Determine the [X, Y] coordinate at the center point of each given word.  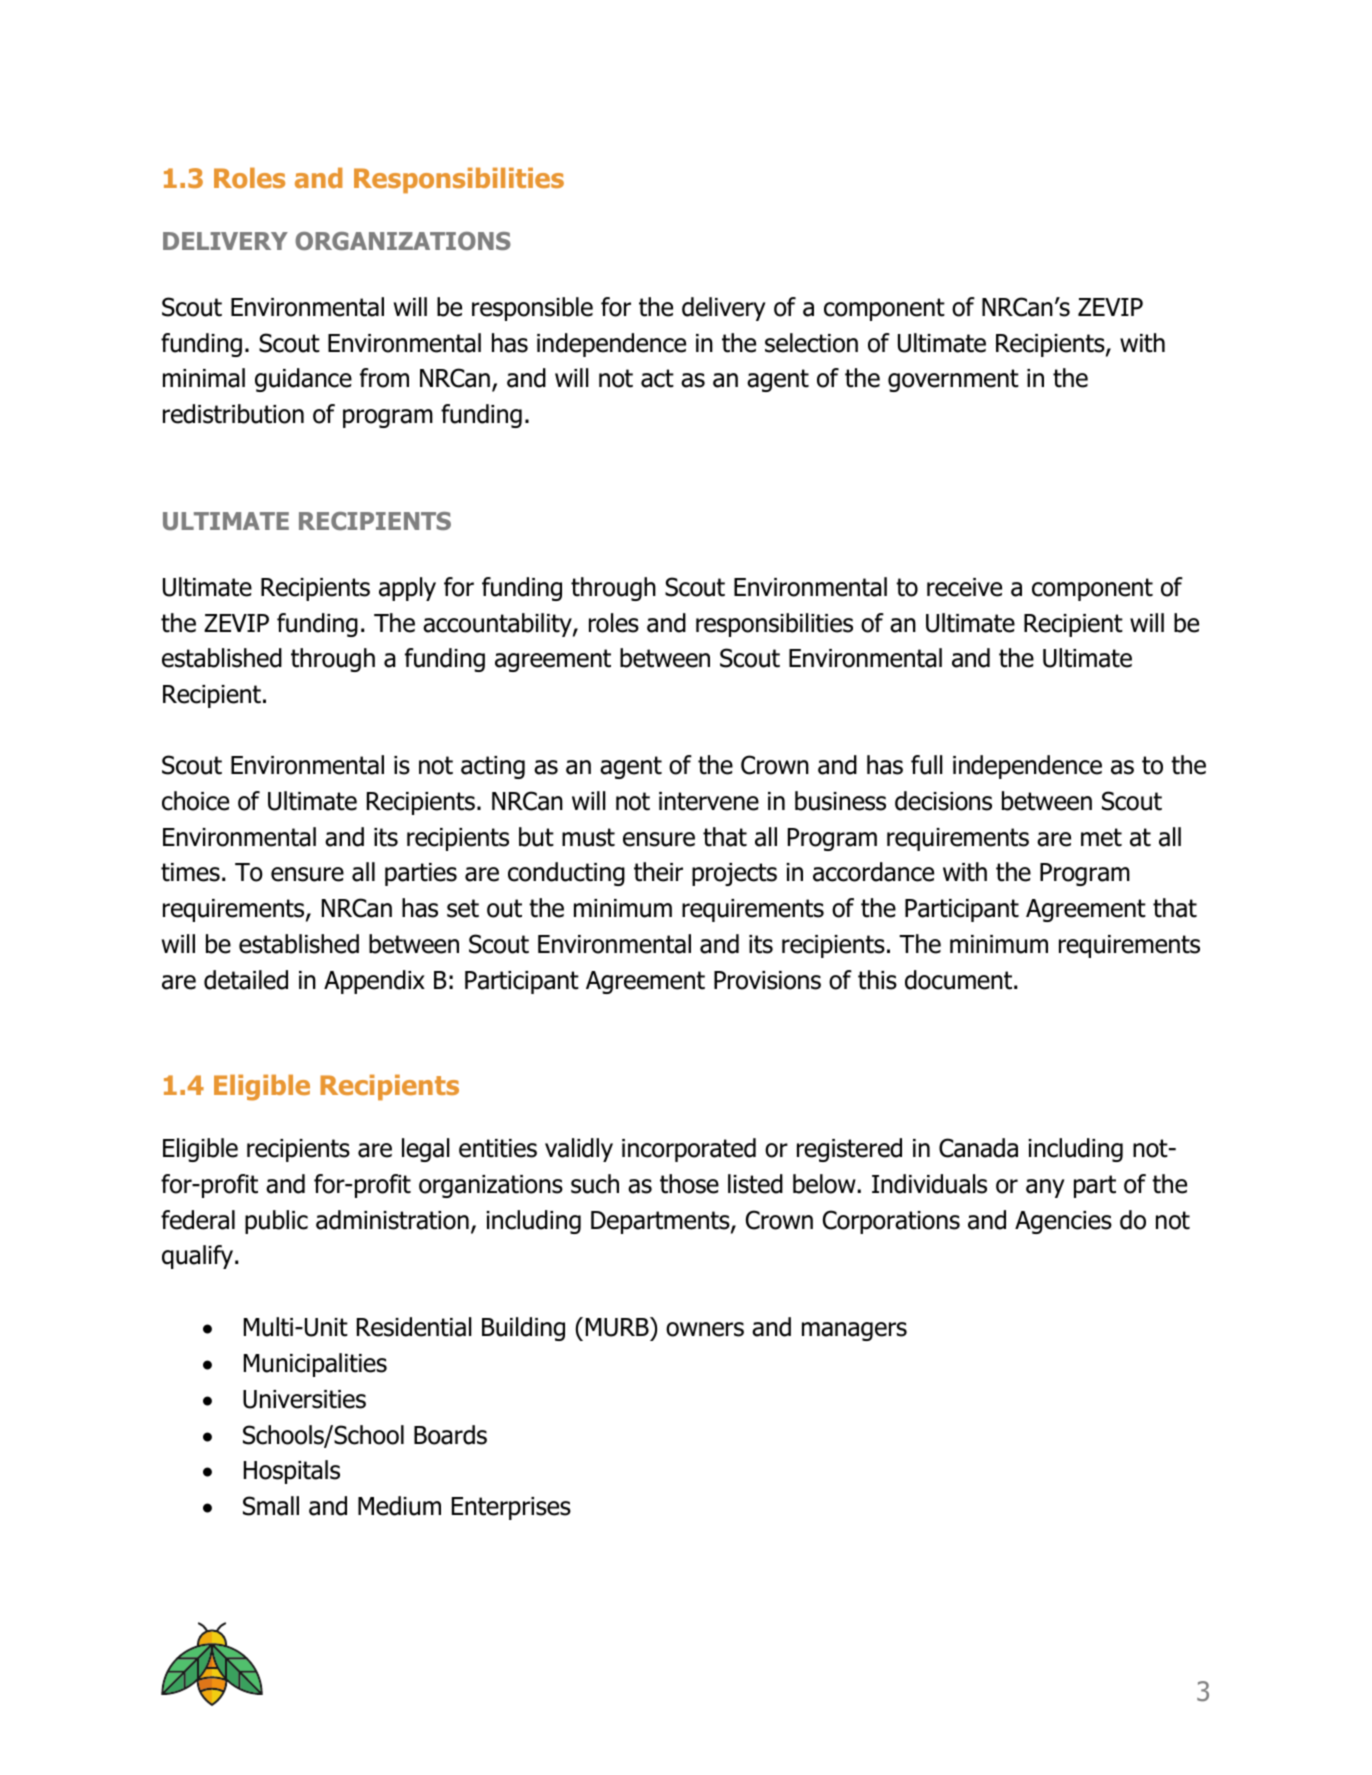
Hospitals [292, 1472]
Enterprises [511, 1508]
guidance [303, 380]
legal [426, 1150]
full [927, 765]
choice [195, 801]
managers [854, 1331]
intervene [709, 801]
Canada [978, 1148]
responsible [532, 309]
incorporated [689, 1150]
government [953, 380]
